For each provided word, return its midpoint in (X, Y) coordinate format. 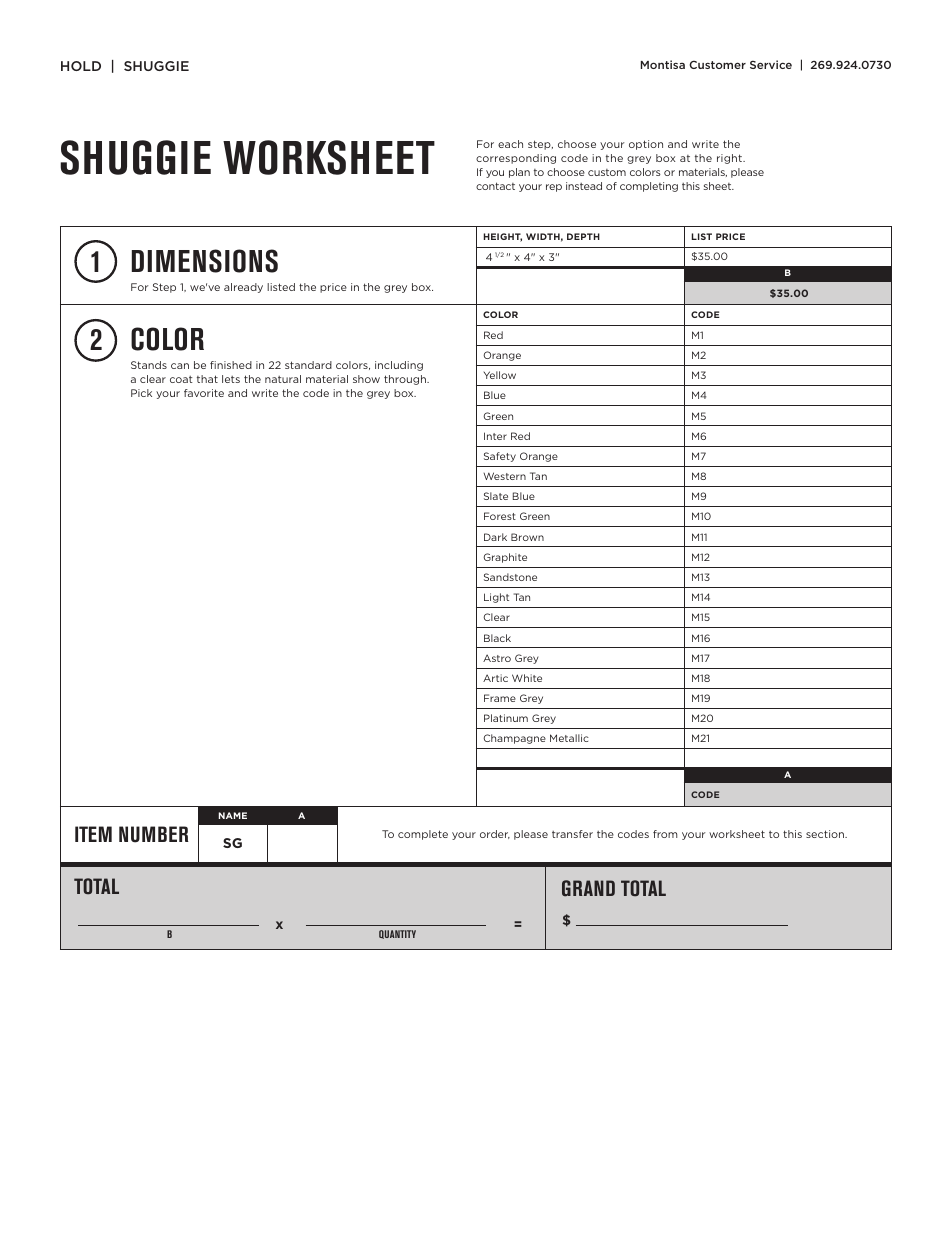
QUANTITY (397, 934)
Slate (496, 496)
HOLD (81, 66)
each (510, 144)
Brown (527, 537)
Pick (141, 393)
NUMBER (154, 834)
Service (771, 64)
